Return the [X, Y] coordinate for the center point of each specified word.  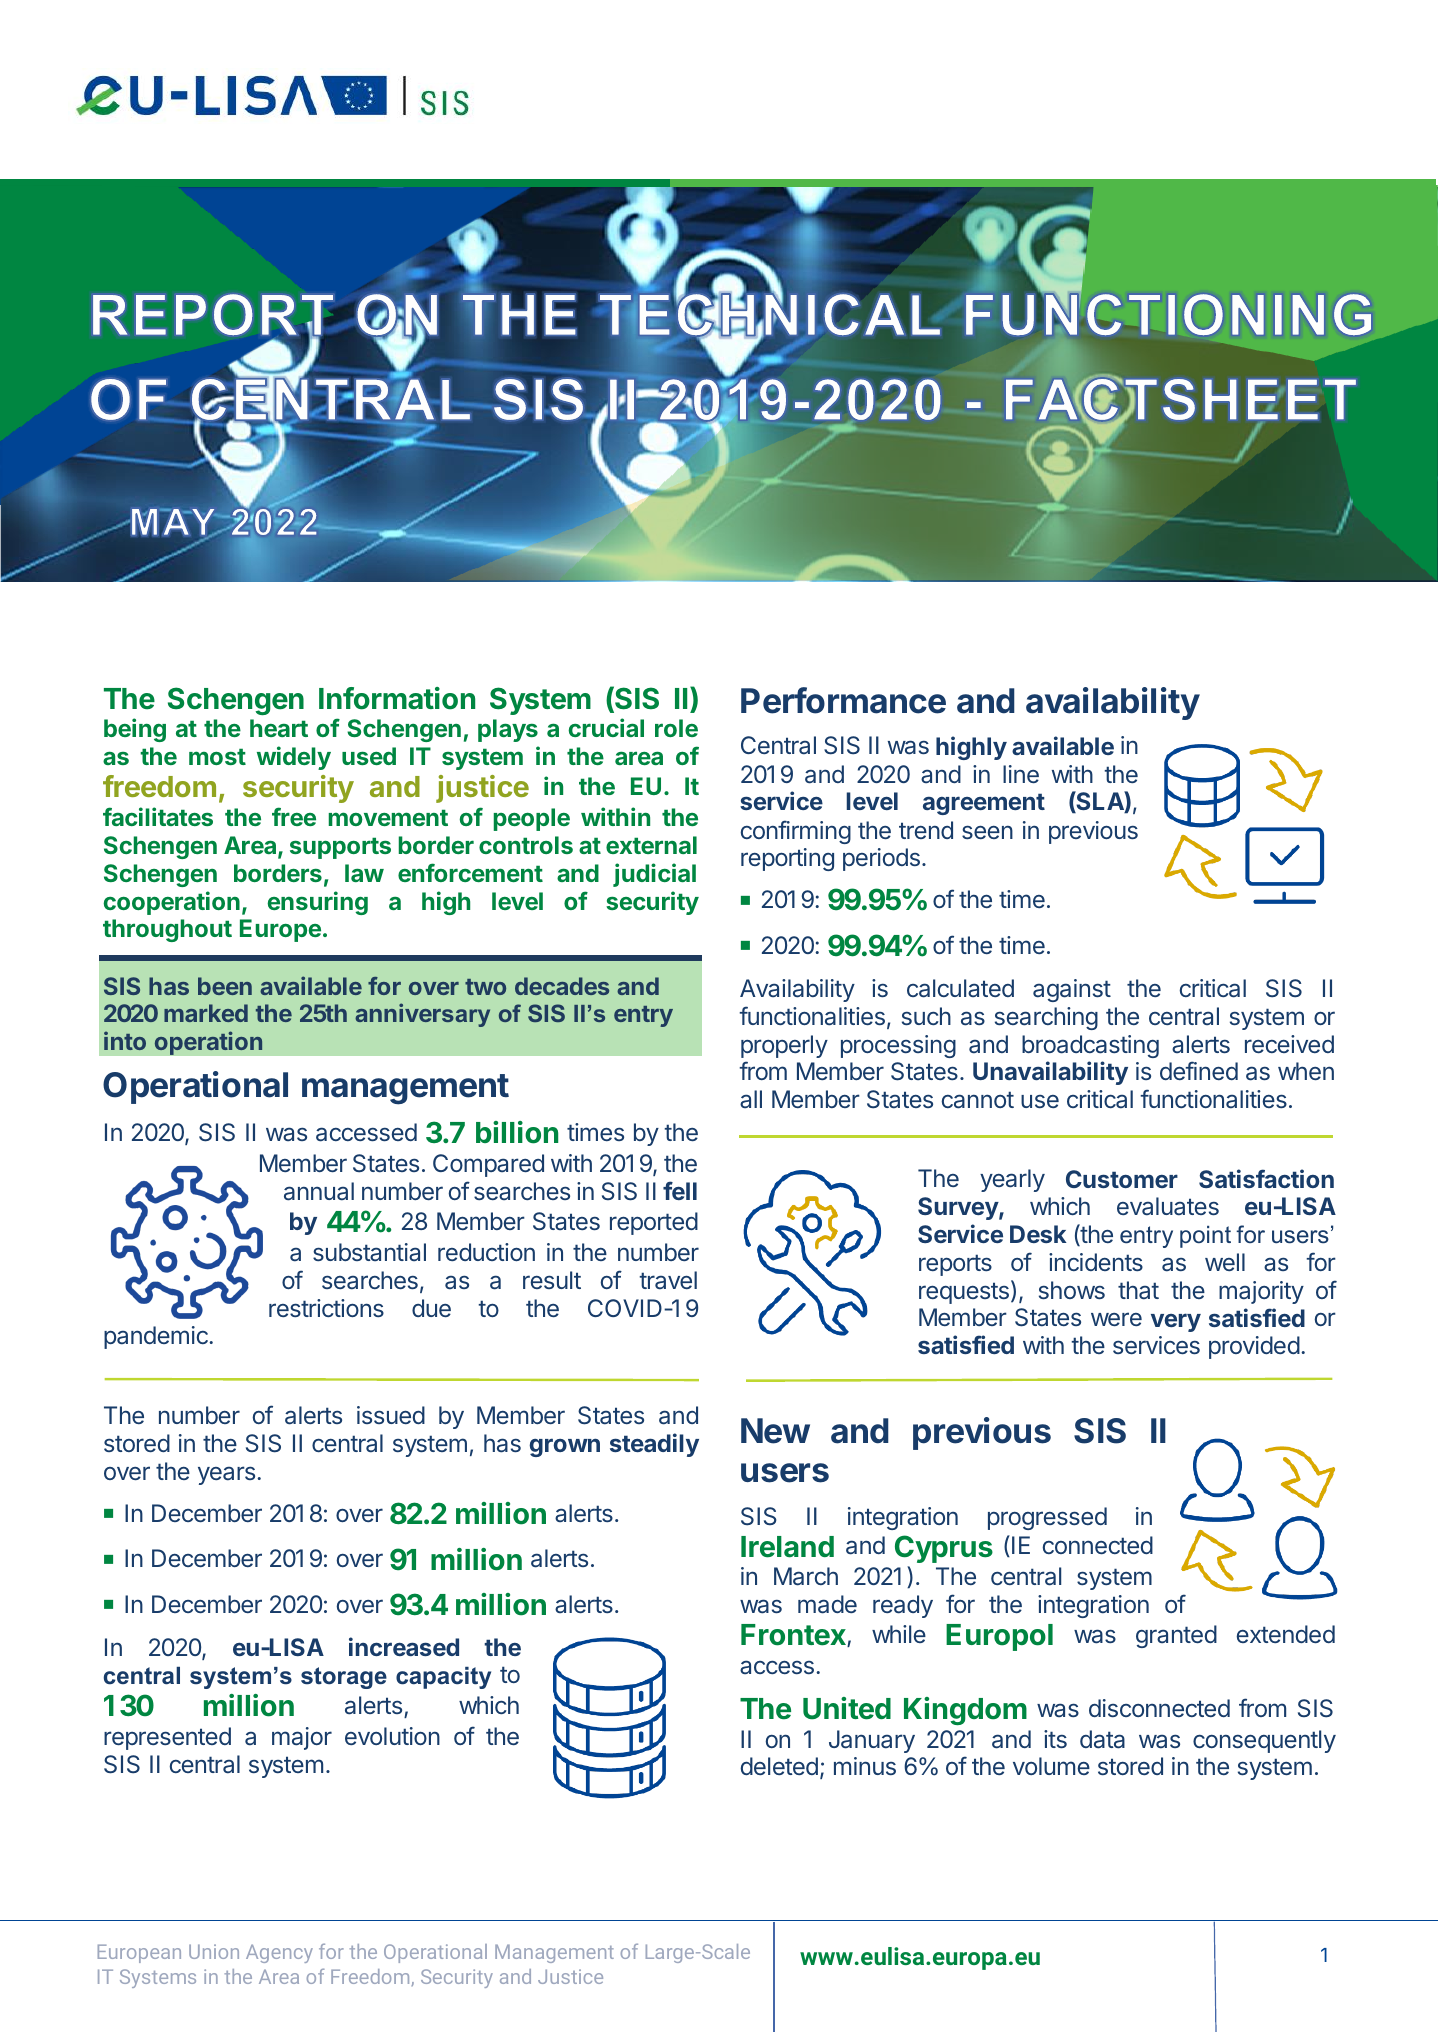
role [676, 728]
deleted [779, 1766]
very [1176, 1322]
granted [1176, 1636]
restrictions [326, 1308]
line [1021, 774]
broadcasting [1090, 1046]
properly [784, 1046]
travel [668, 1280]
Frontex [794, 1635]
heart [279, 728]
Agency [279, 1953]
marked [206, 1013]
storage [344, 1678]
